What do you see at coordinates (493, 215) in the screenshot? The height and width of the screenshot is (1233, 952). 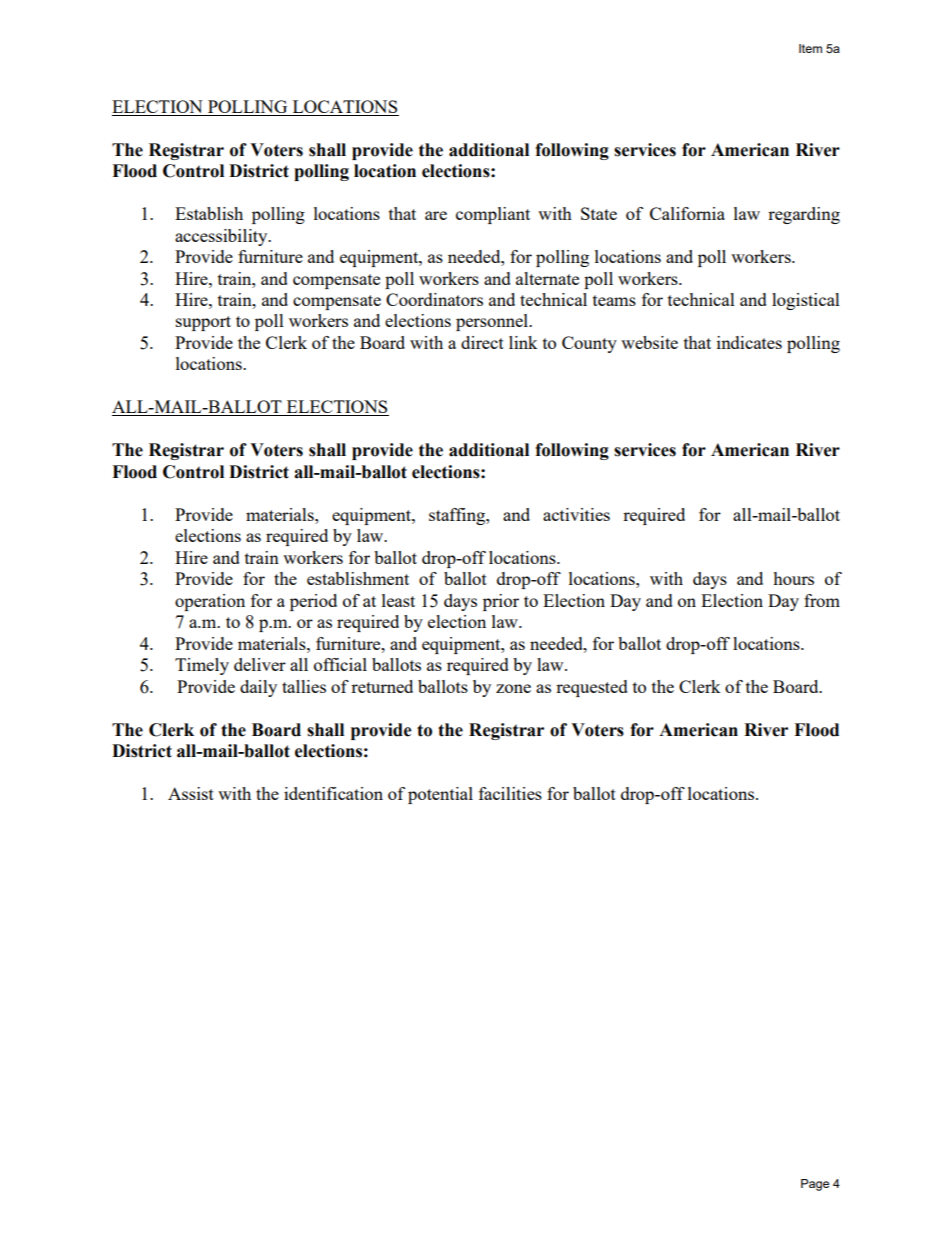 I see `compliant` at bounding box center [493, 215].
